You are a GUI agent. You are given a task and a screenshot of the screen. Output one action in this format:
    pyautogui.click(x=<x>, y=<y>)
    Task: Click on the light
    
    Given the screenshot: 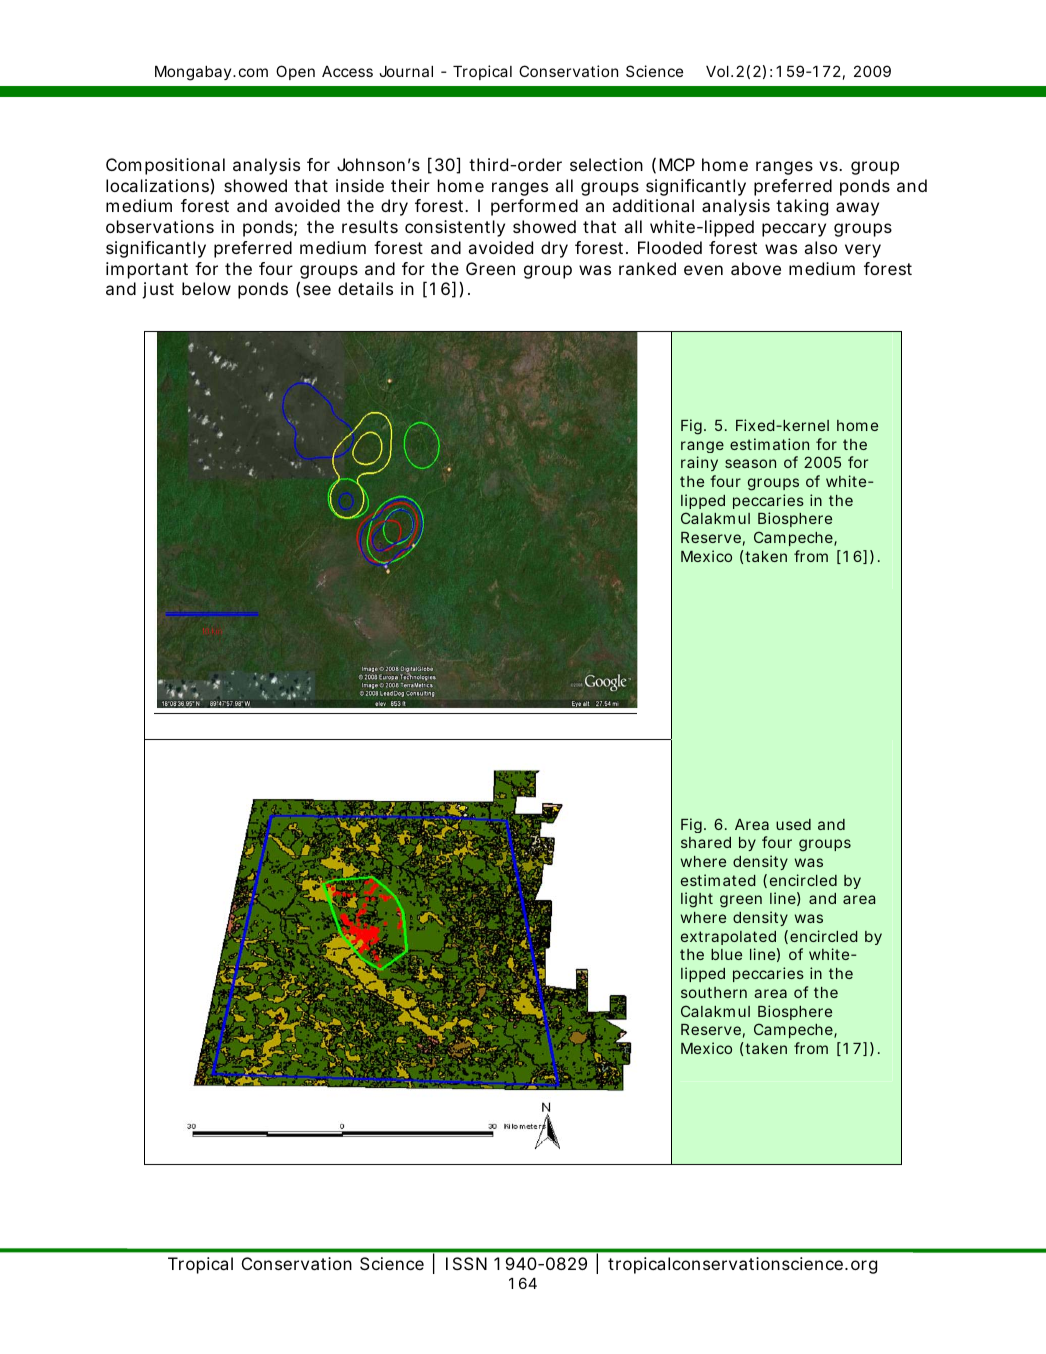 What is the action you would take?
    pyautogui.click(x=697, y=900)
